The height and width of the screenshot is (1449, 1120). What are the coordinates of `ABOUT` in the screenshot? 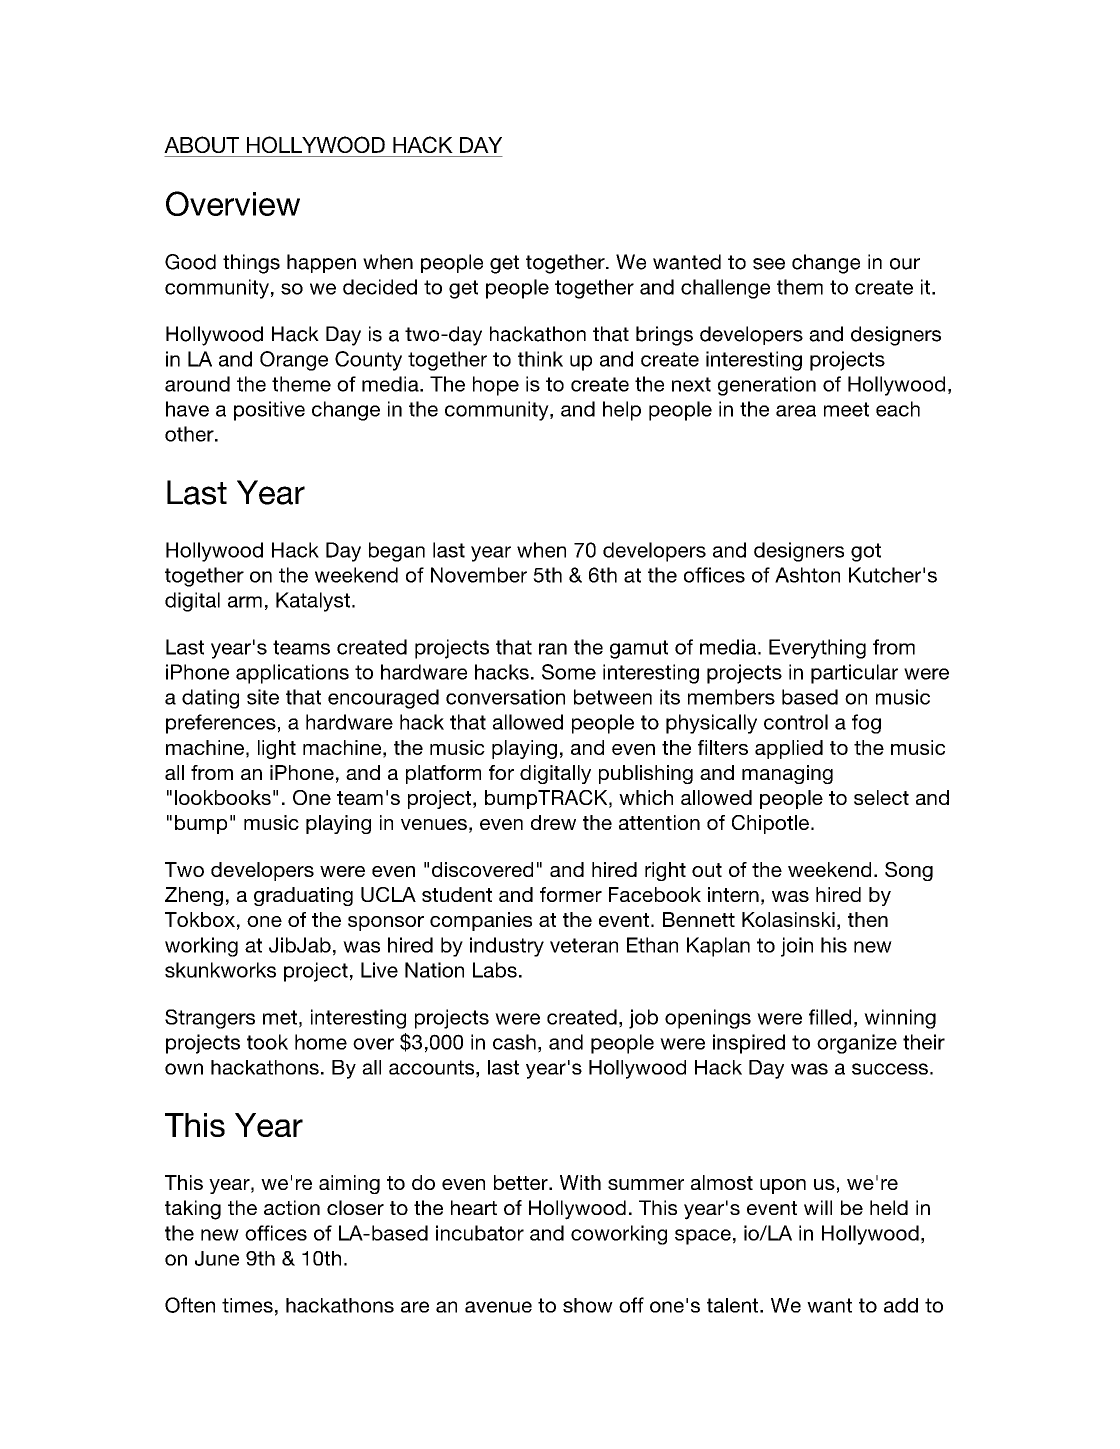 It's located at (201, 144).
